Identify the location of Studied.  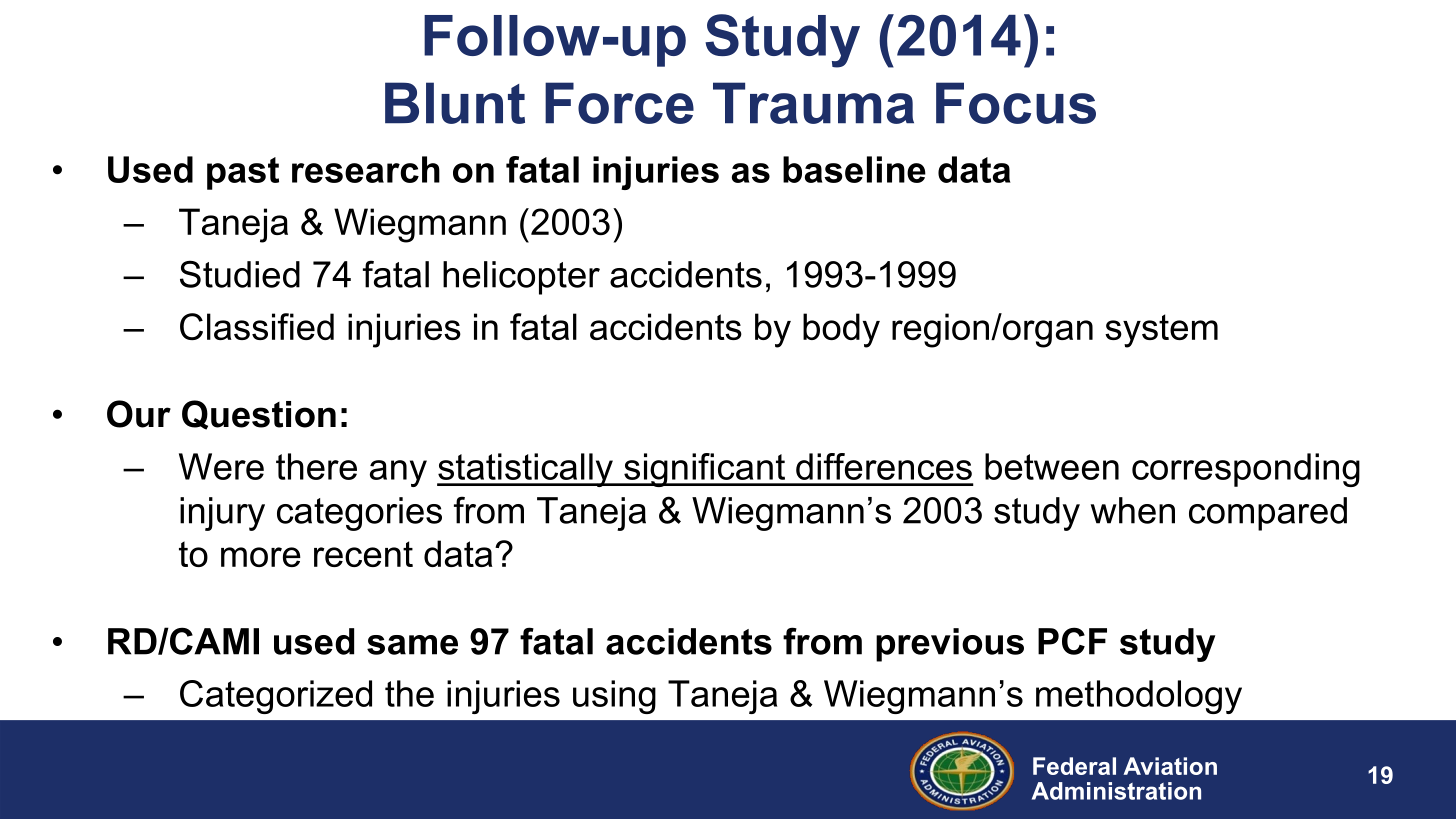
(240, 274).
